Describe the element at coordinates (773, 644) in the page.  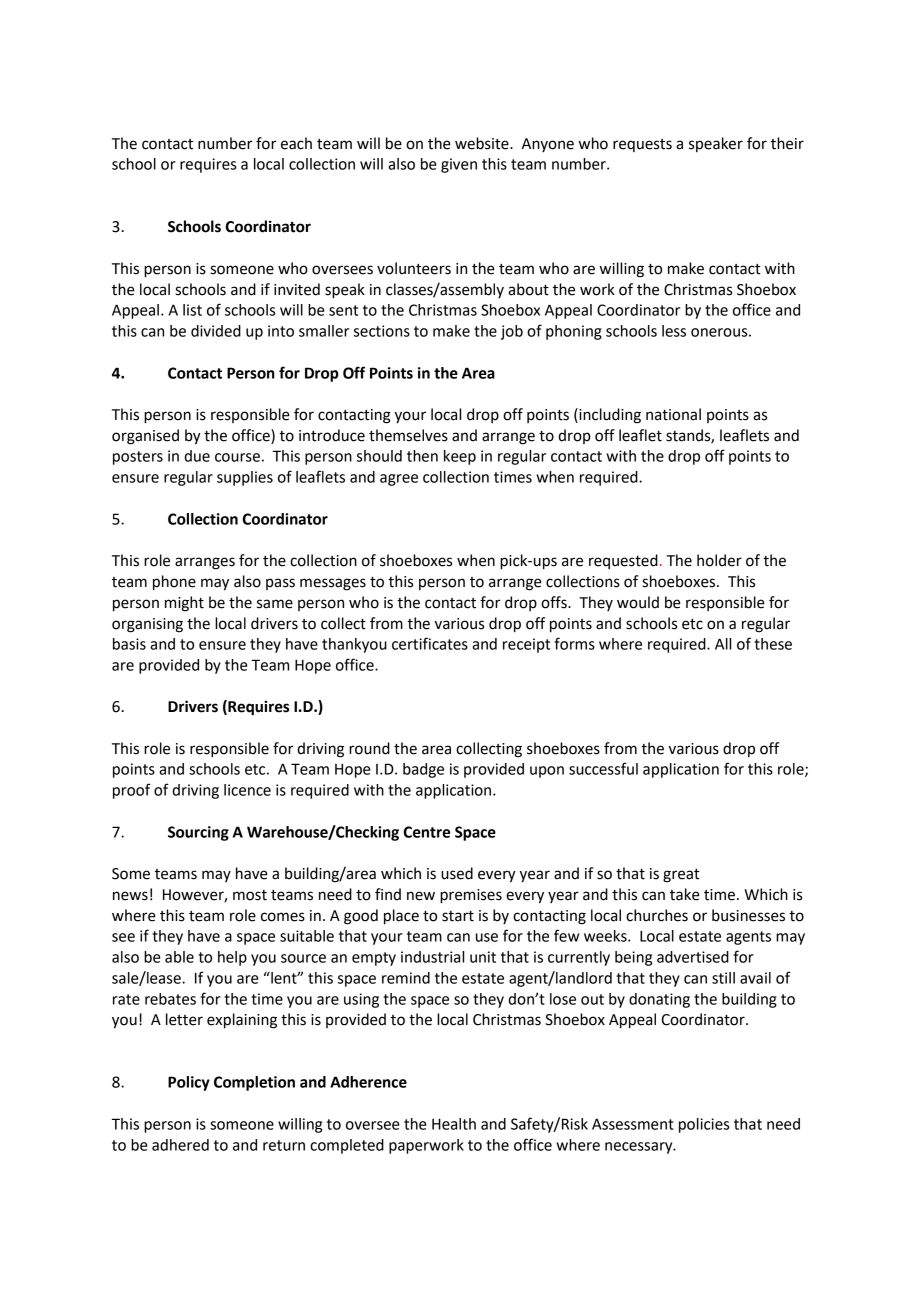
I see `these` at that location.
